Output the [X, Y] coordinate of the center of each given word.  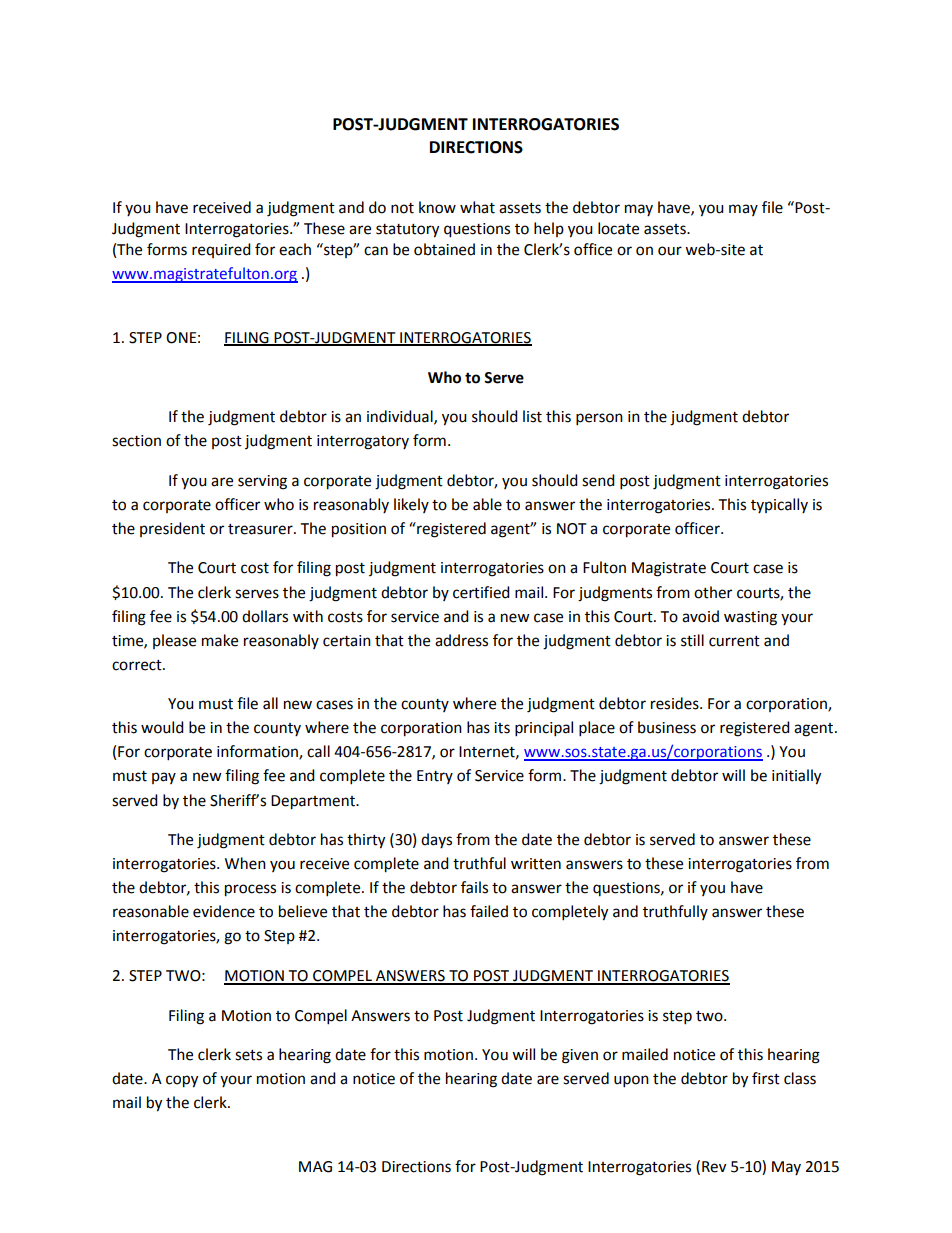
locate [618, 228]
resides [676, 703]
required [221, 250]
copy [182, 1081]
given [580, 1056]
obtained [444, 249]
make [220, 640]
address [461, 640]
